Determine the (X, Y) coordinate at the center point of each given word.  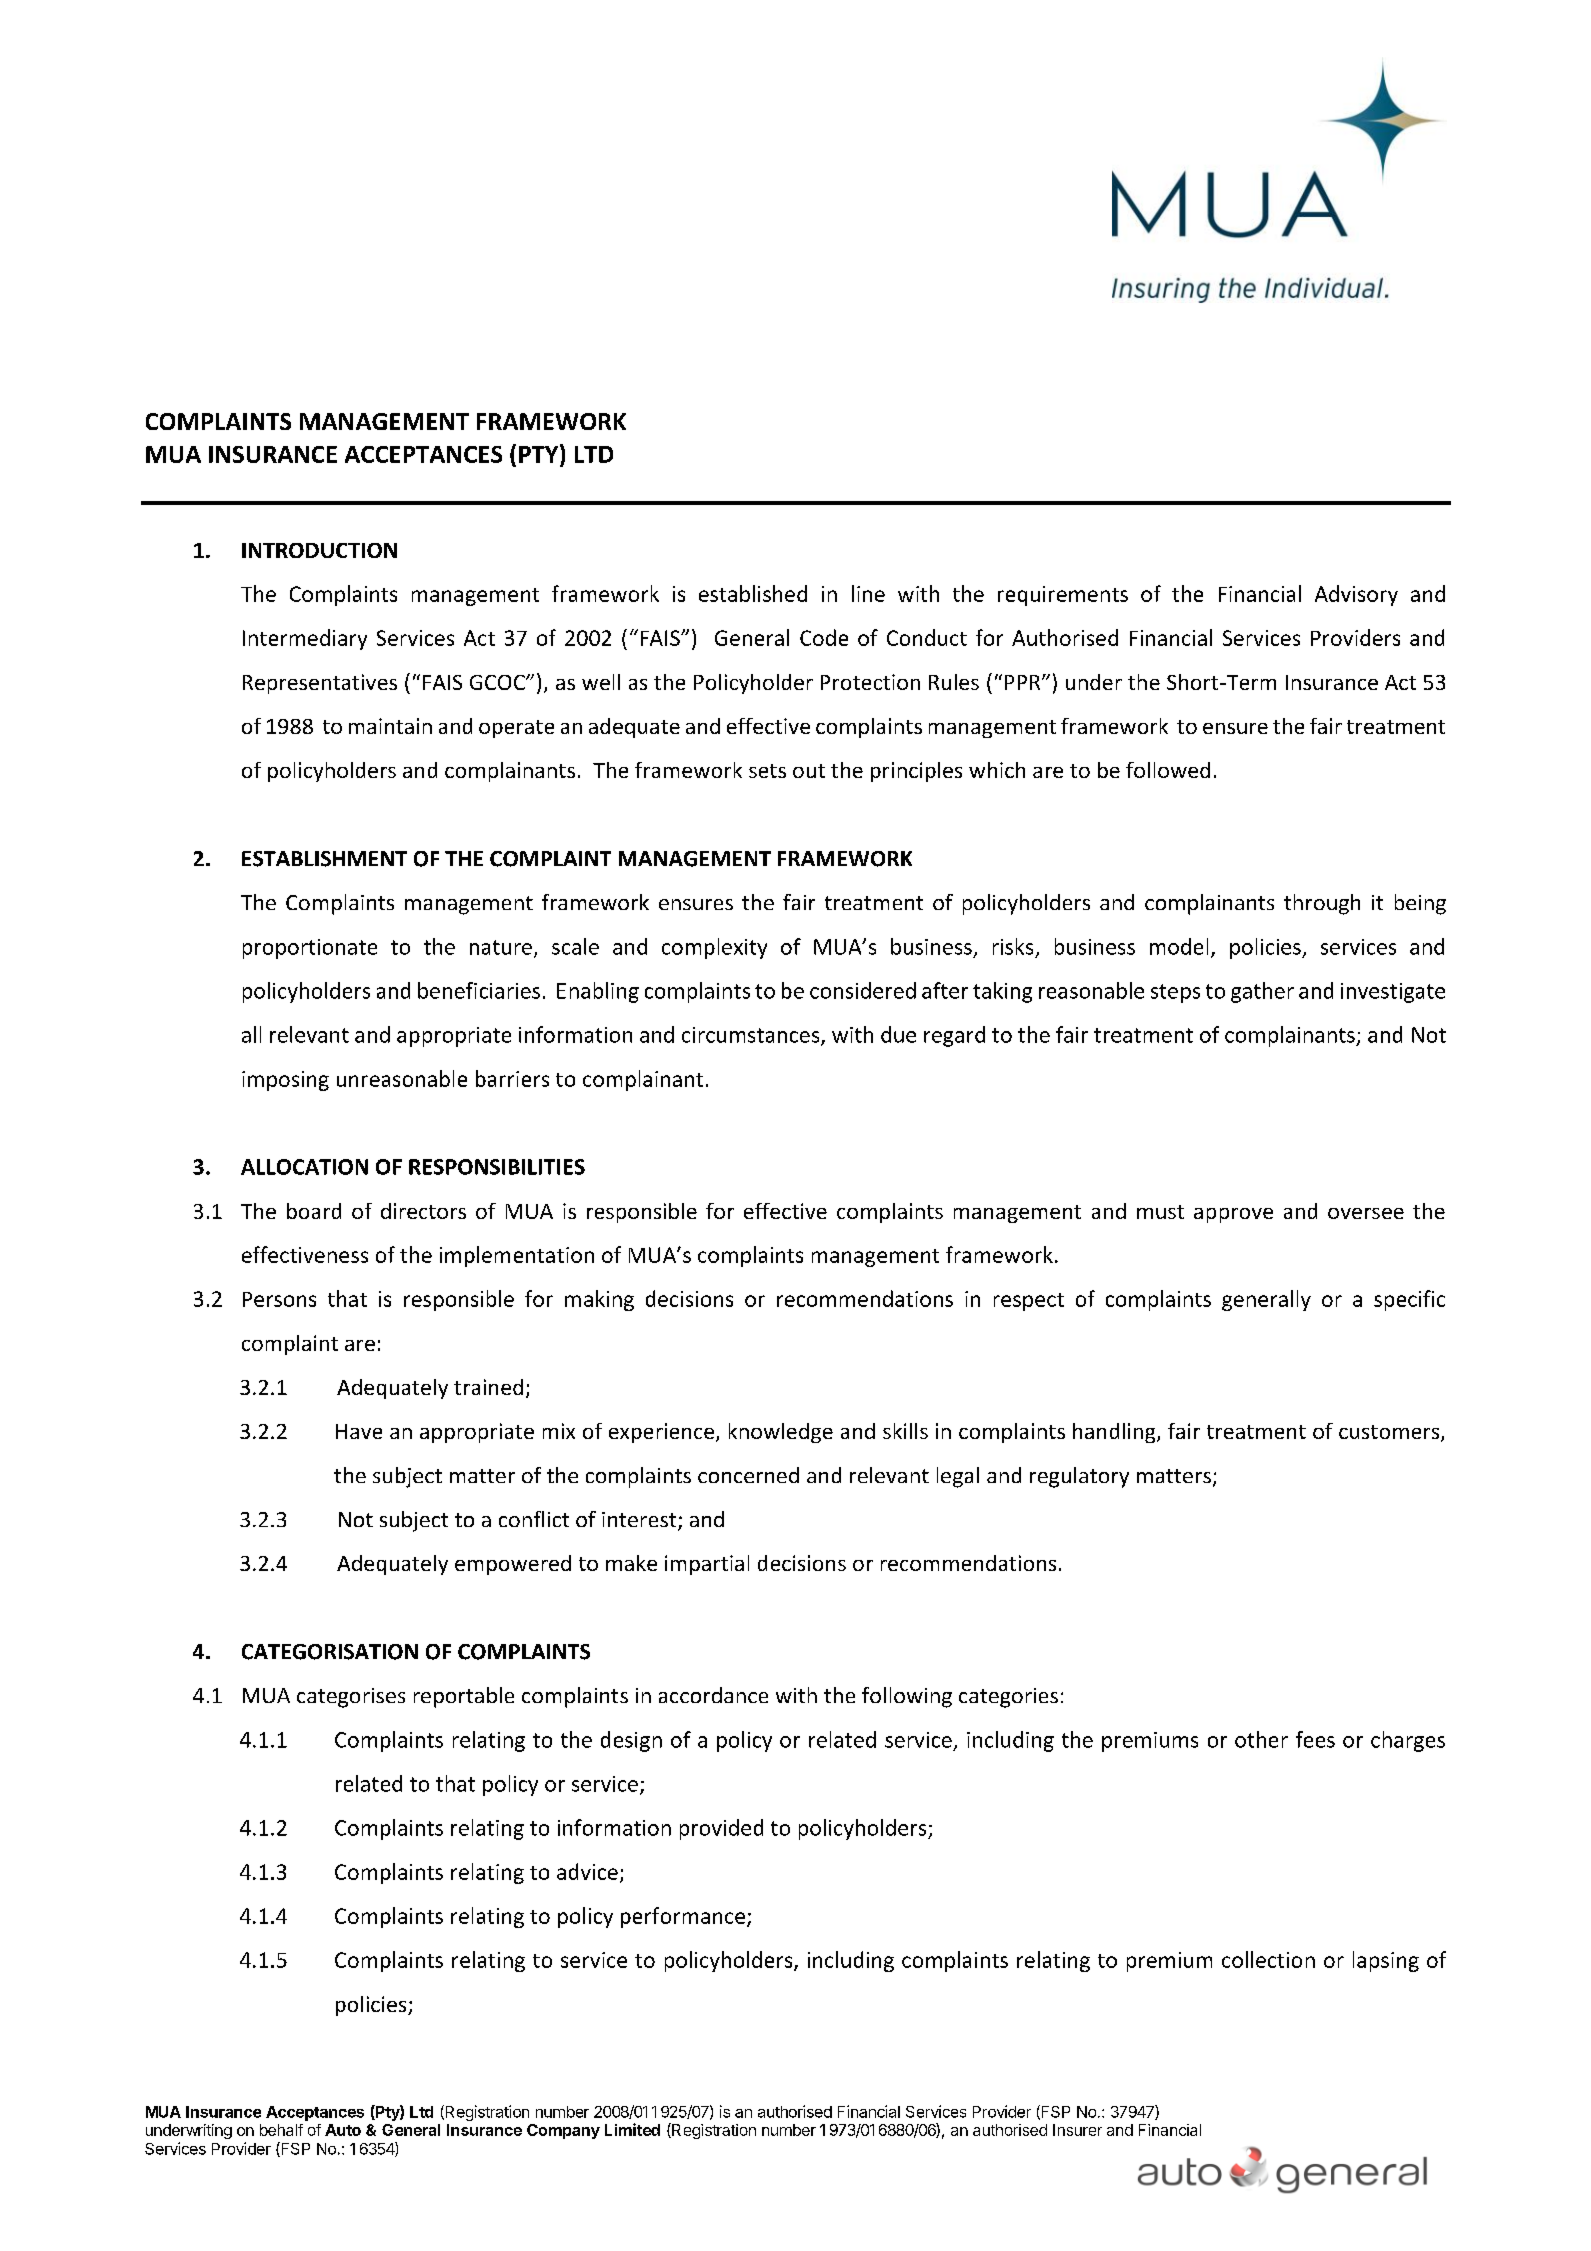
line (868, 593)
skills (905, 1431)
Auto (343, 2130)
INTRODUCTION (319, 550)
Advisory (1356, 595)
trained (488, 1387)
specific (1409, 1300)
